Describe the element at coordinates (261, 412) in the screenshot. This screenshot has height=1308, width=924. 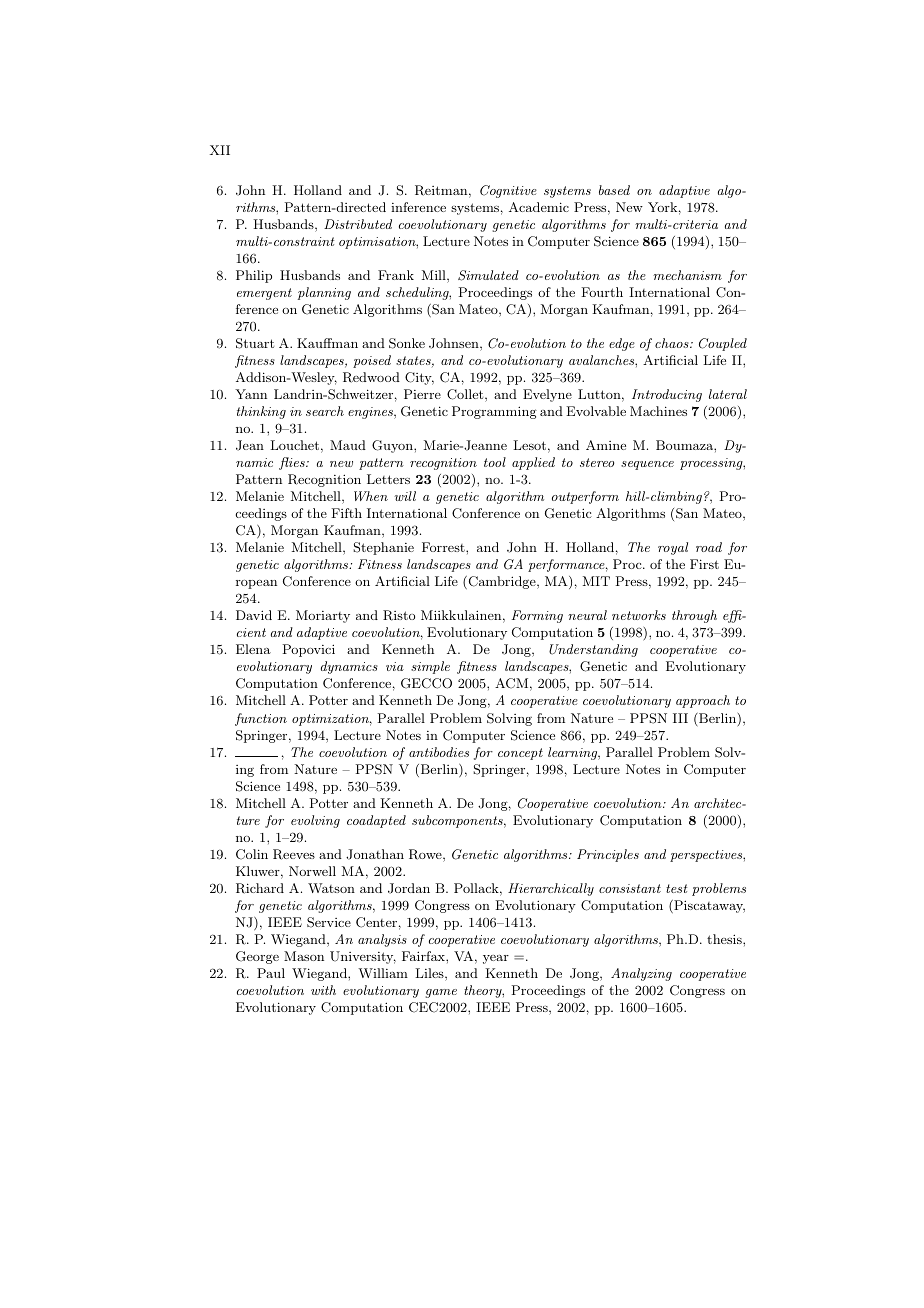
I see `thinking` at that location.
